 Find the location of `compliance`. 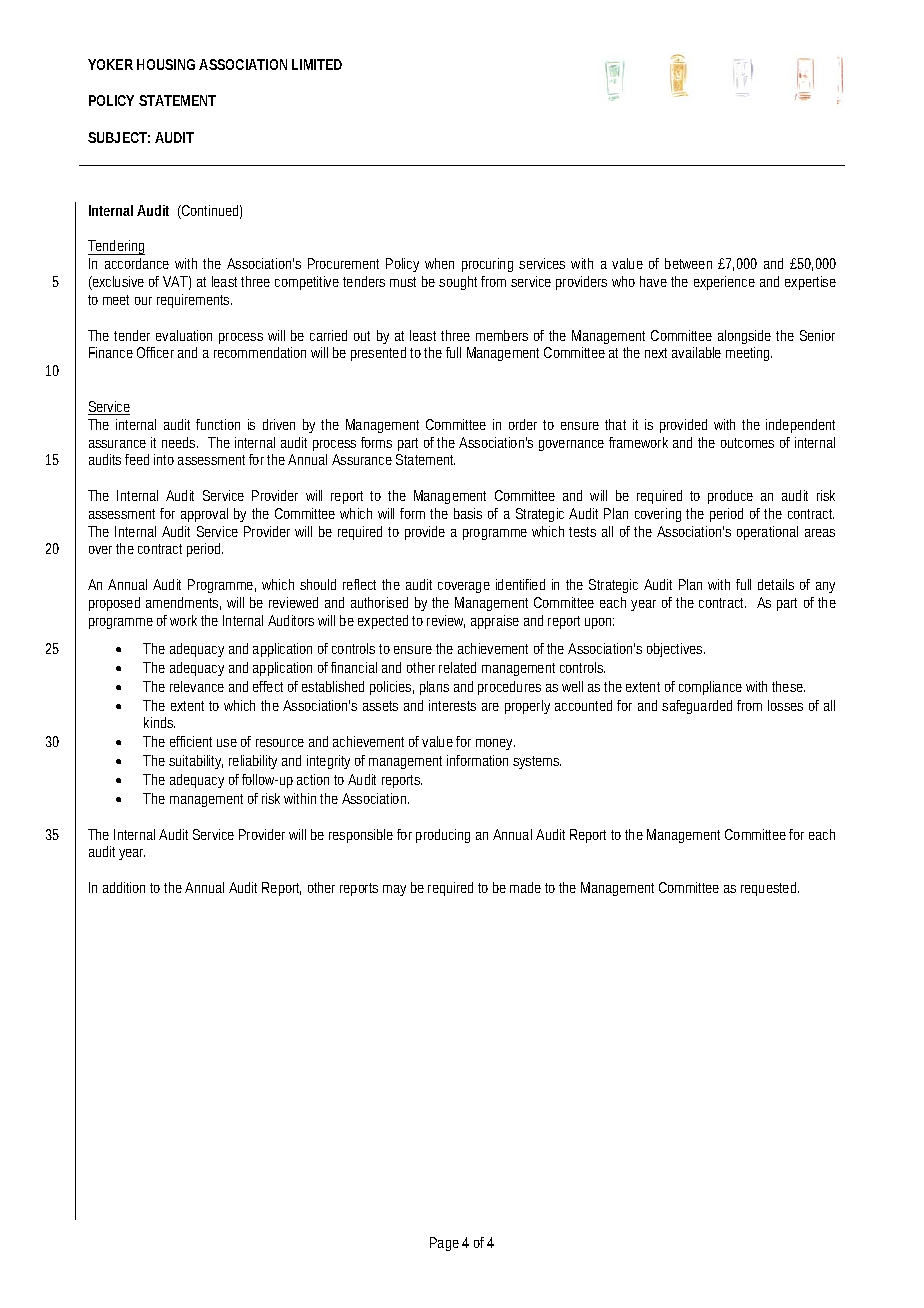

compliance is located at coordinates (710, 688).
